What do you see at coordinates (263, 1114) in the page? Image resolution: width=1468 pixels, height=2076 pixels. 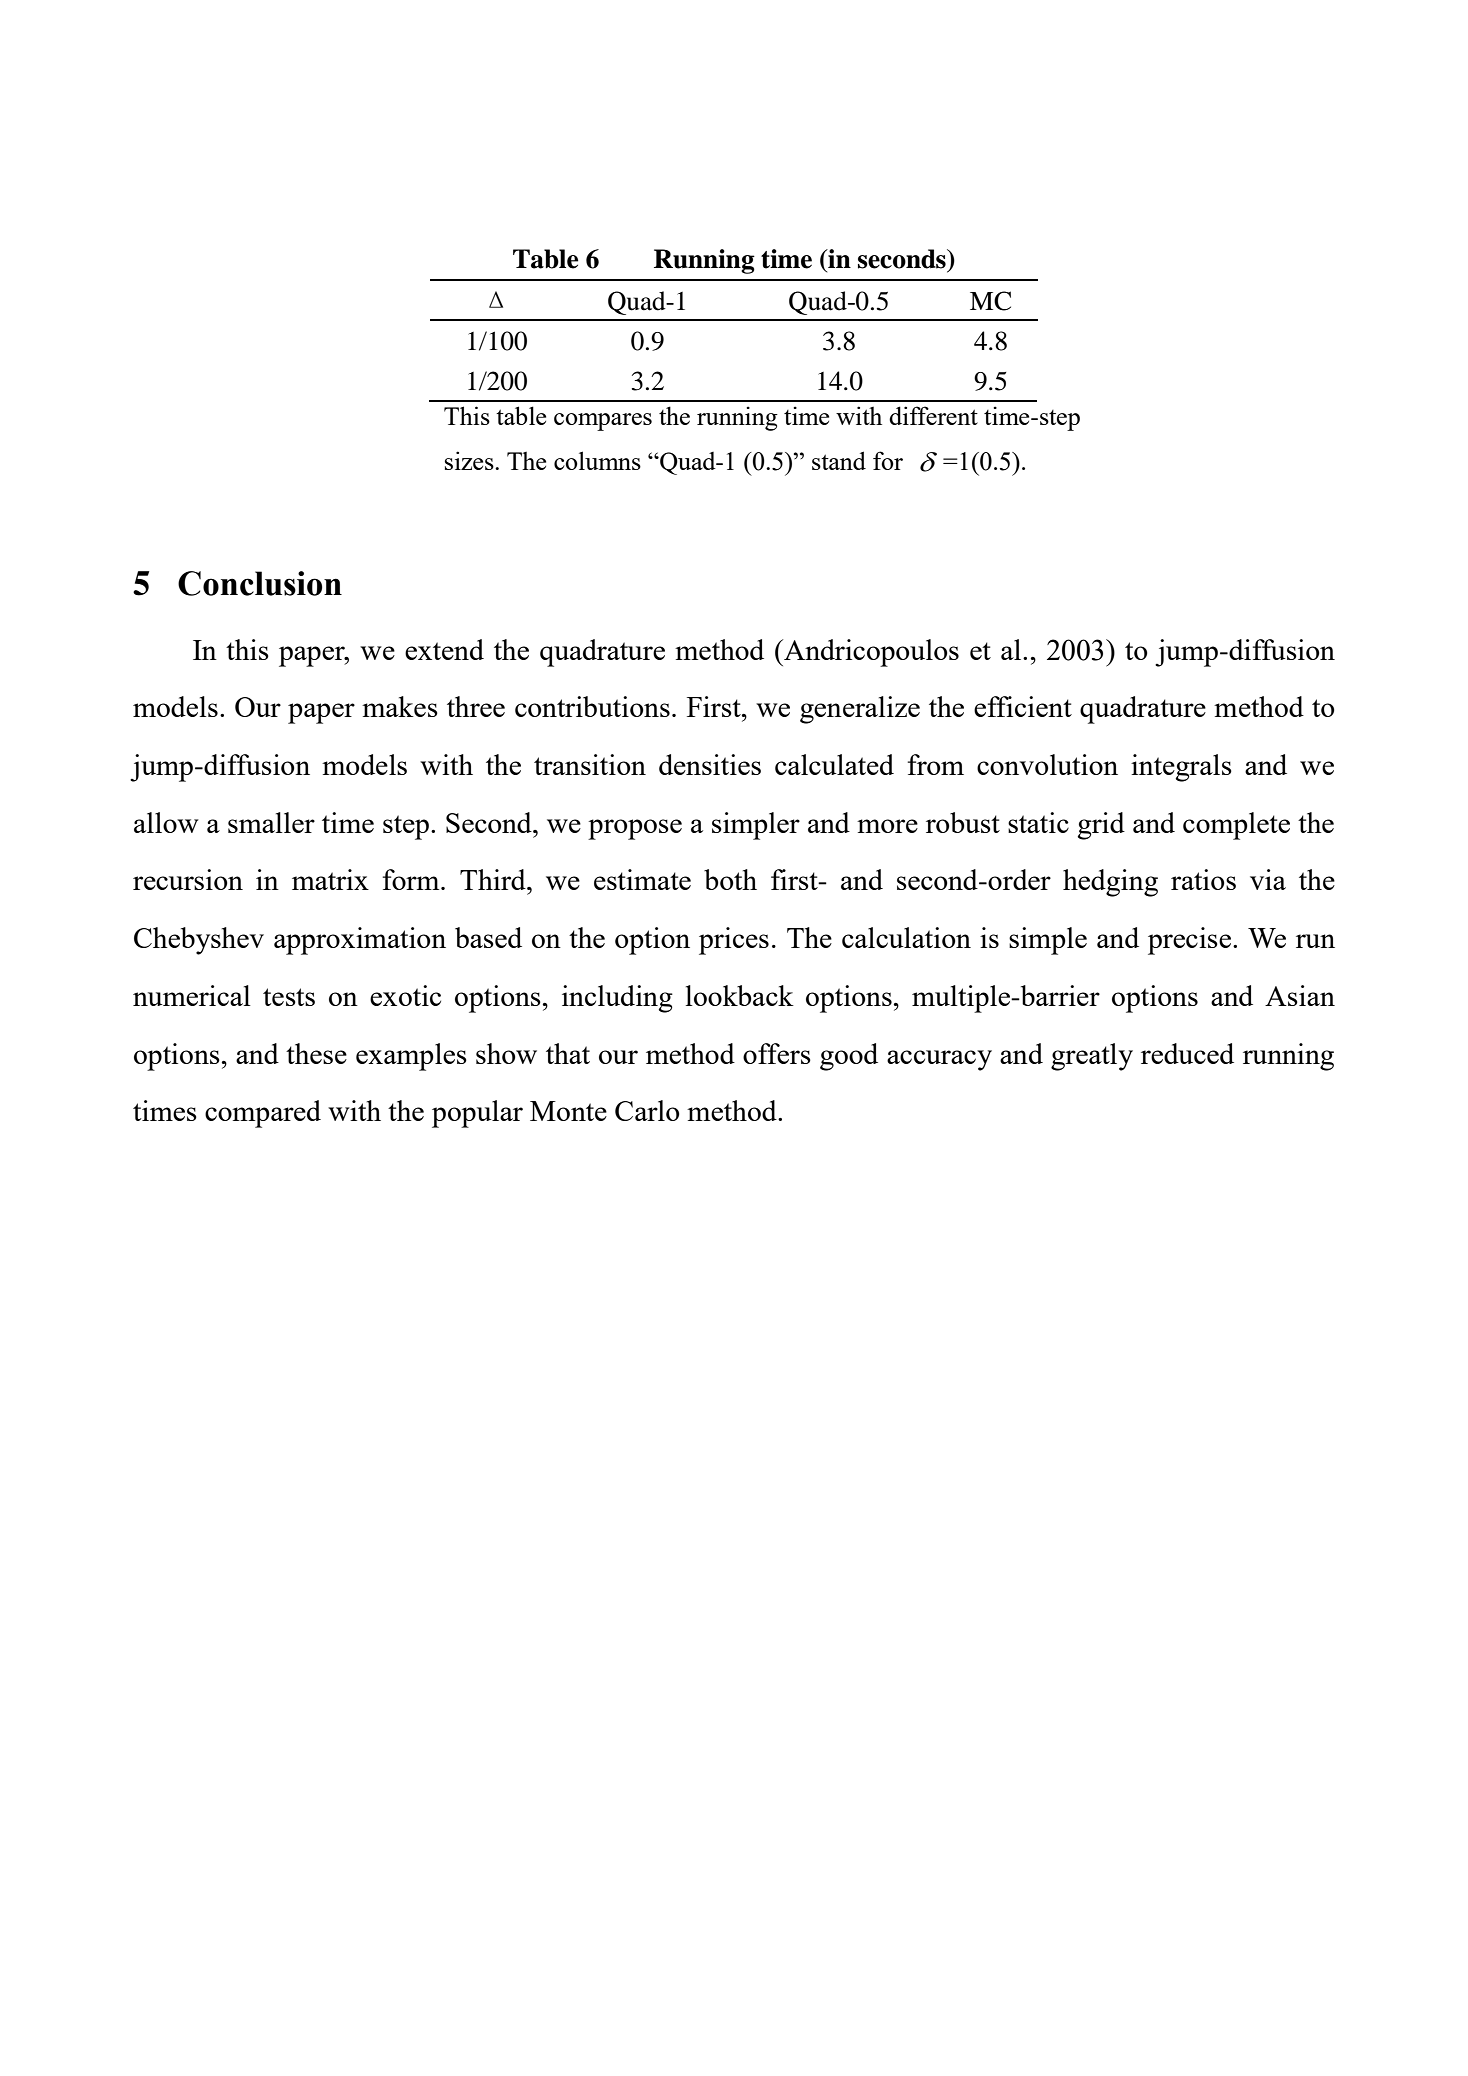 I see `compared` at bounding box center [263, 1114].
